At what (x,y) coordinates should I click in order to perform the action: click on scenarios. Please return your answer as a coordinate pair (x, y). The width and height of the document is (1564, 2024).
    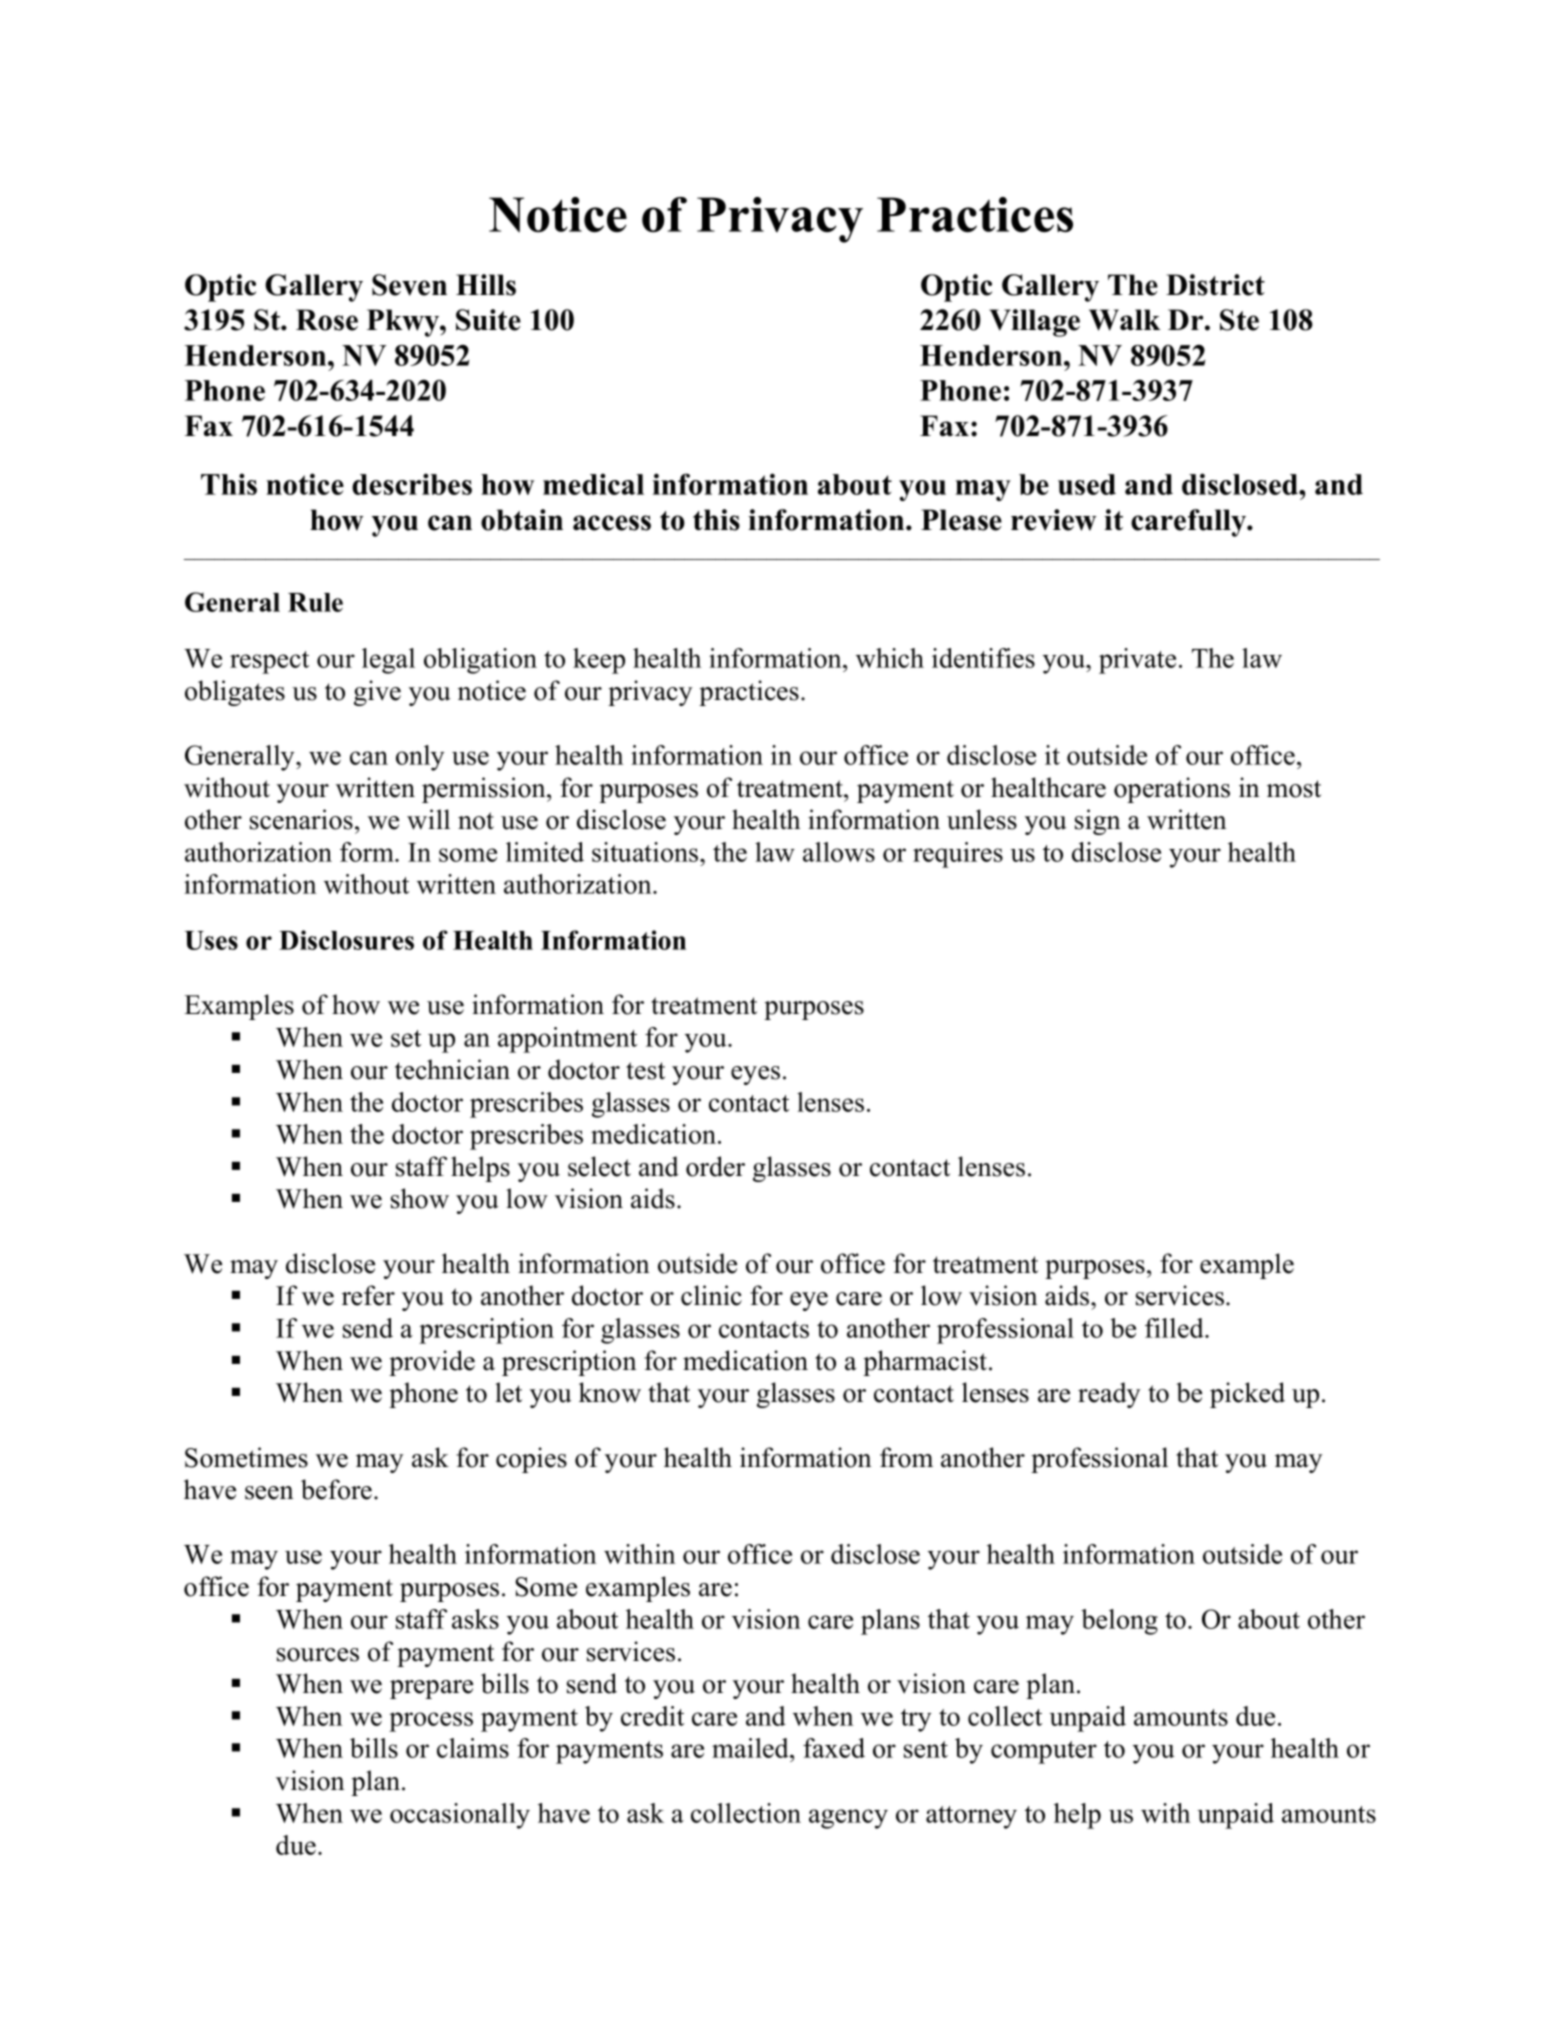
    Looking at the image, I should click on (301, 819).
